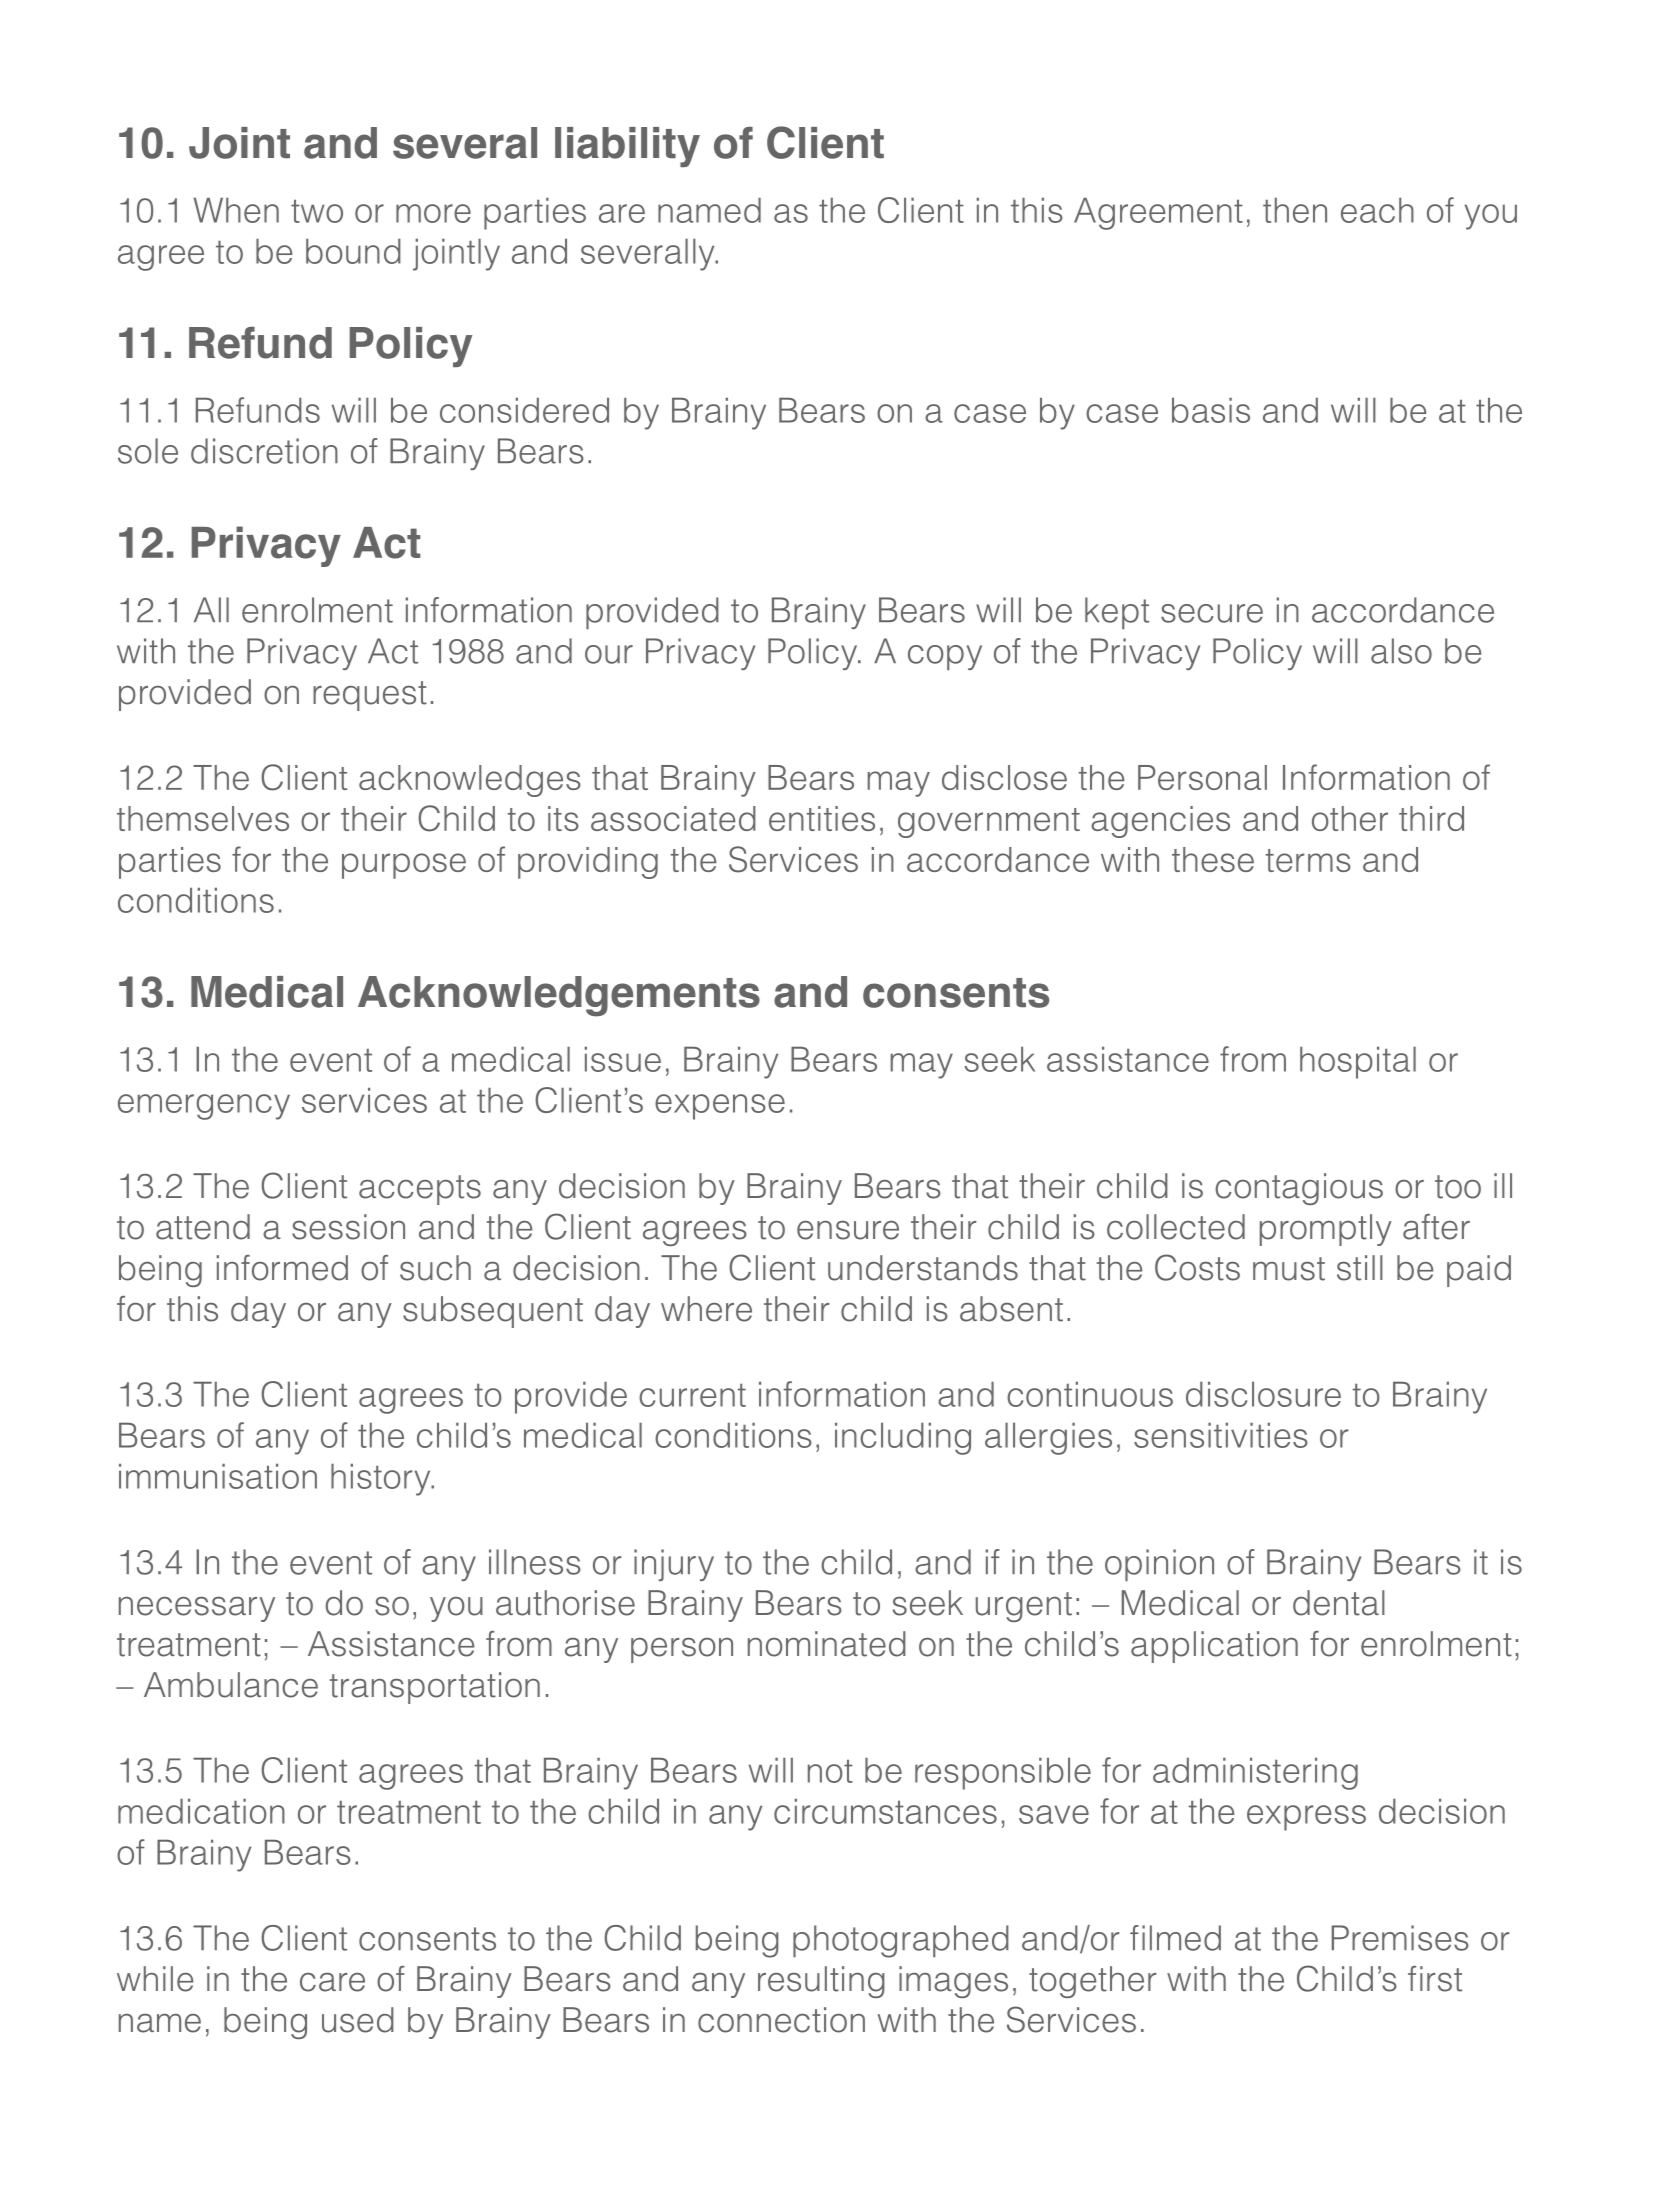  What do you see at coordinates (282, 1268) in the screenshot?
I see `informed` at bounding box center [282, 1268].
